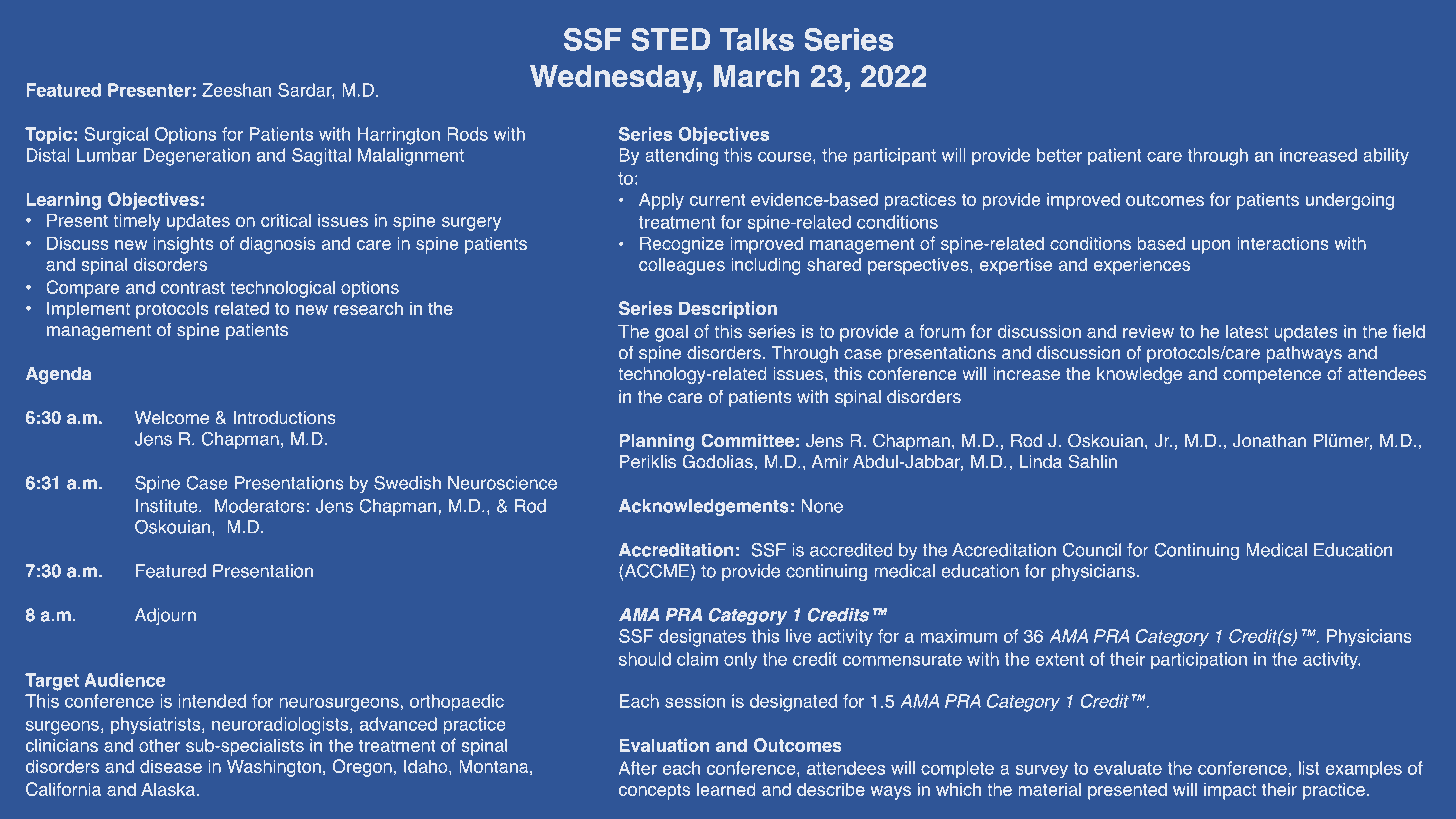  What do you see at coordinates (172, 418) in the document?
I see `Welcome` at bounding box center [172, 418].
